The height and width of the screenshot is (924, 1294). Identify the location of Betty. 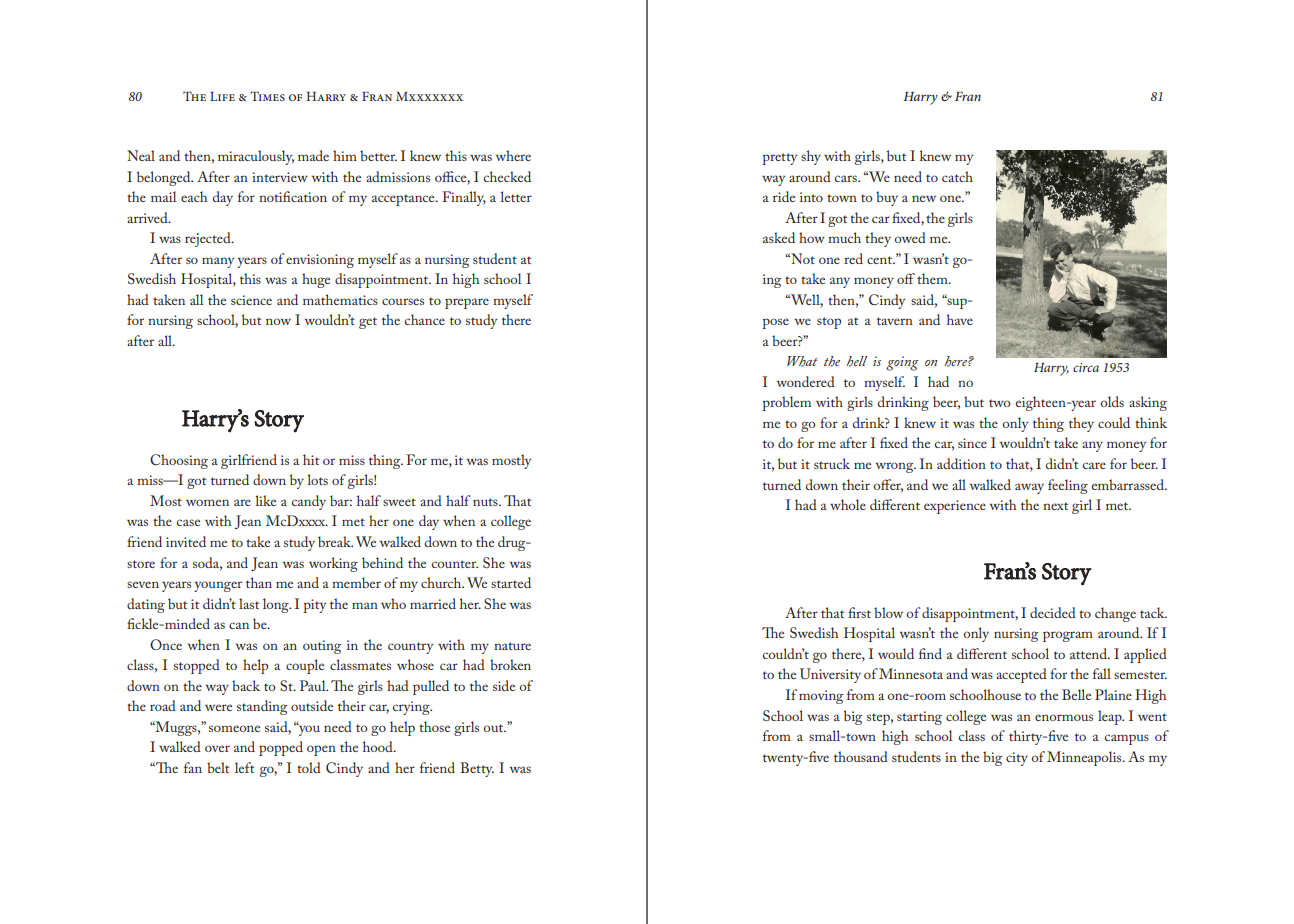
(477, 769).
